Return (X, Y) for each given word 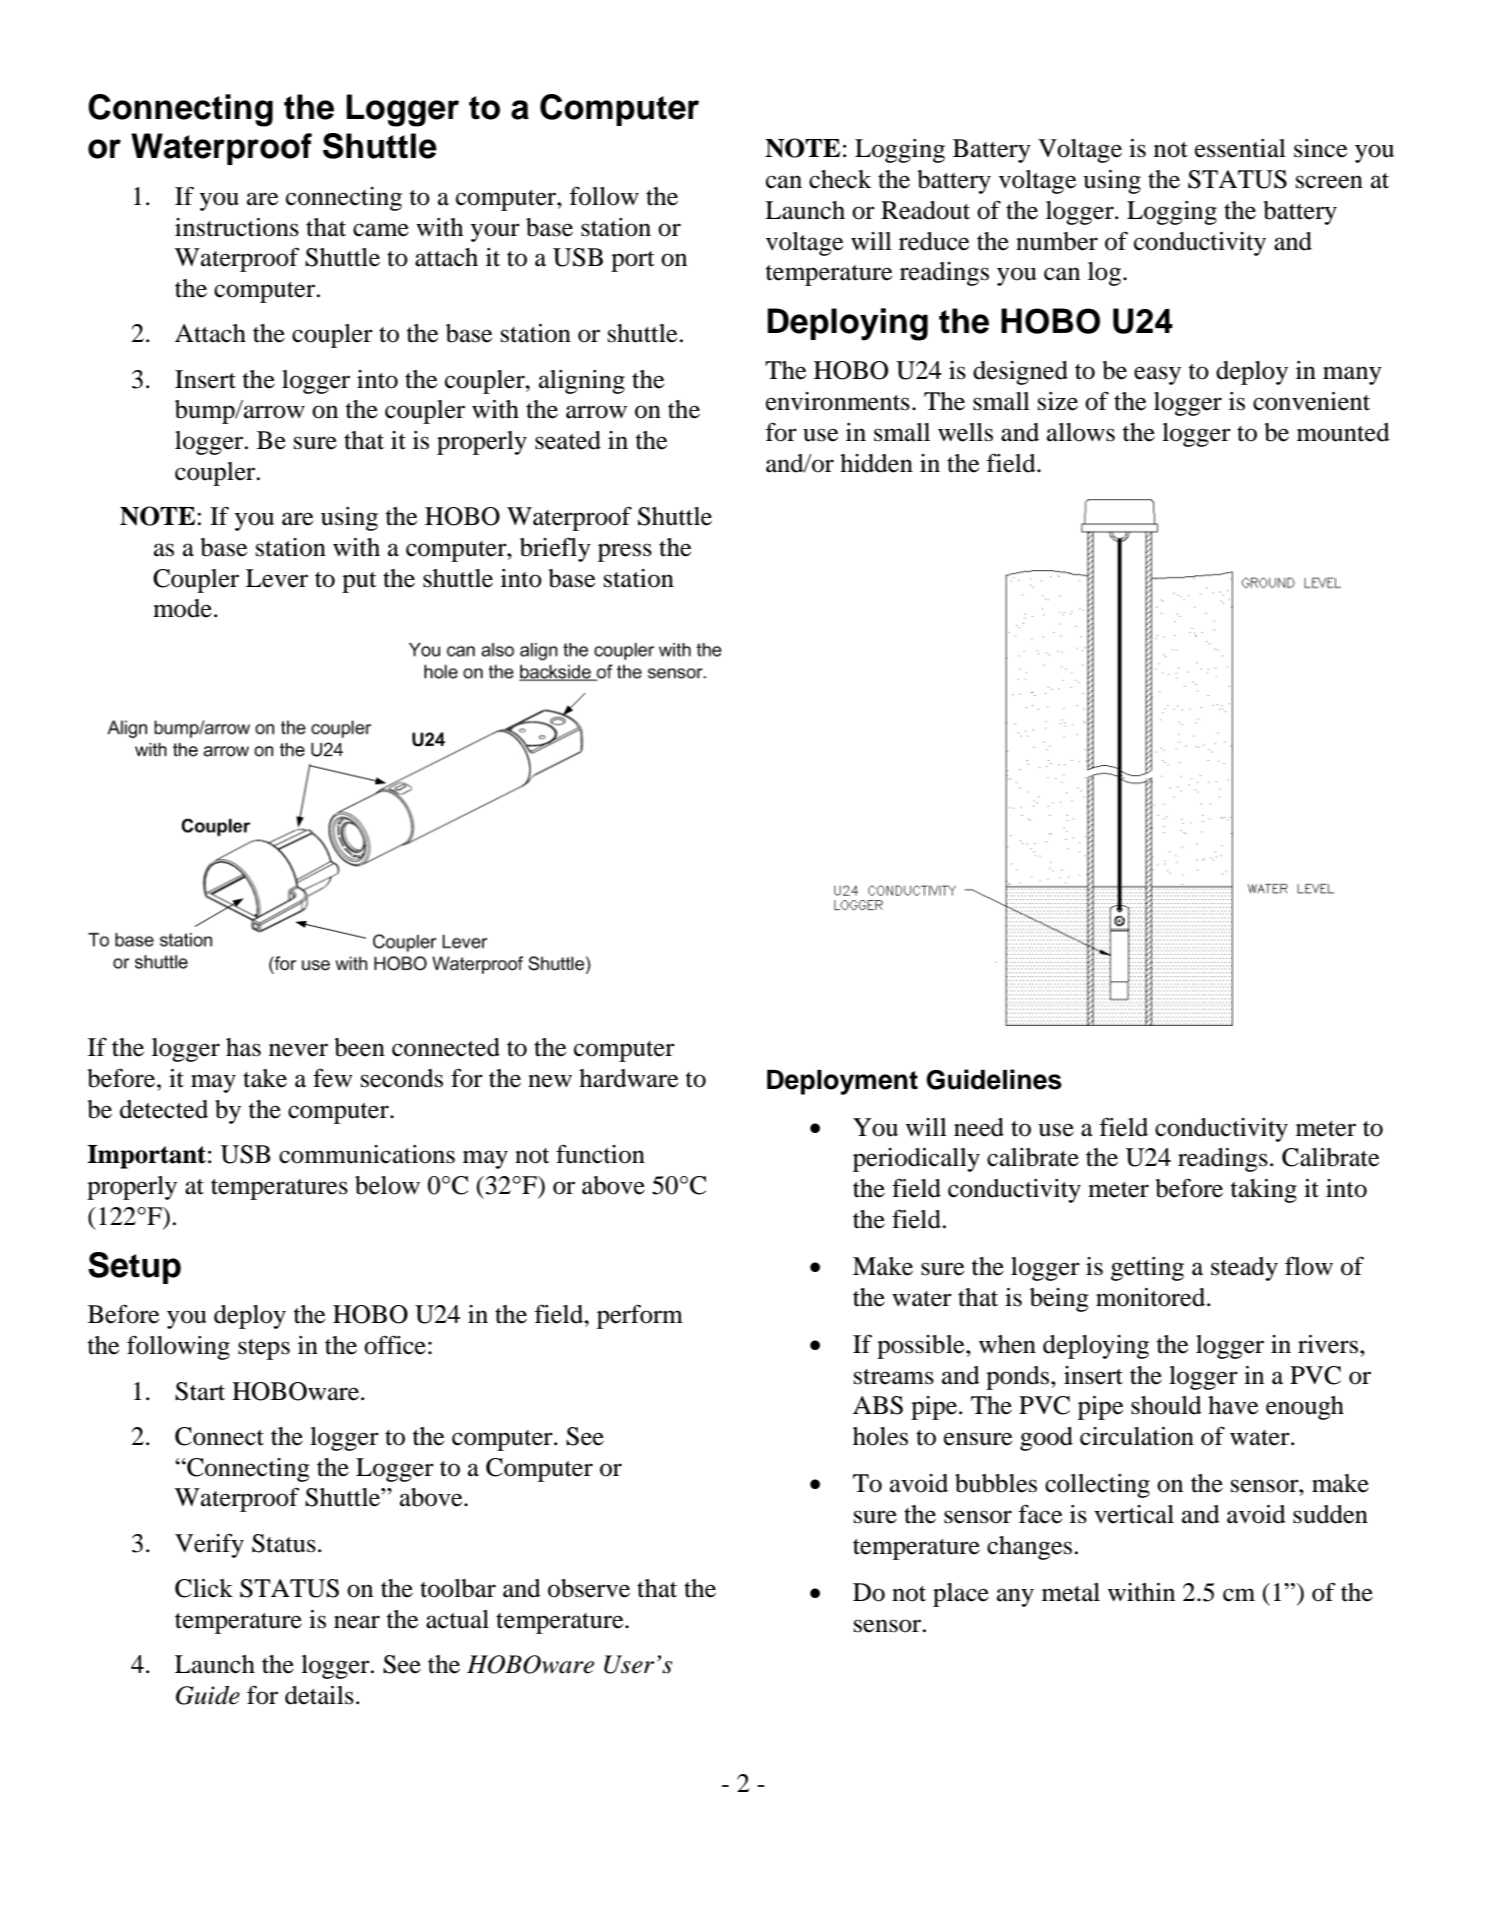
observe (589, 1588)
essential (1240, 148)
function (600, 1154)
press (625, 552)
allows (1081, 432)
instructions (237, 227)
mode (182, 608)
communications (367, 1154)
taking (1264, 1191)
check (840, 179)
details (319, 1695)
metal (1071, 1592)
